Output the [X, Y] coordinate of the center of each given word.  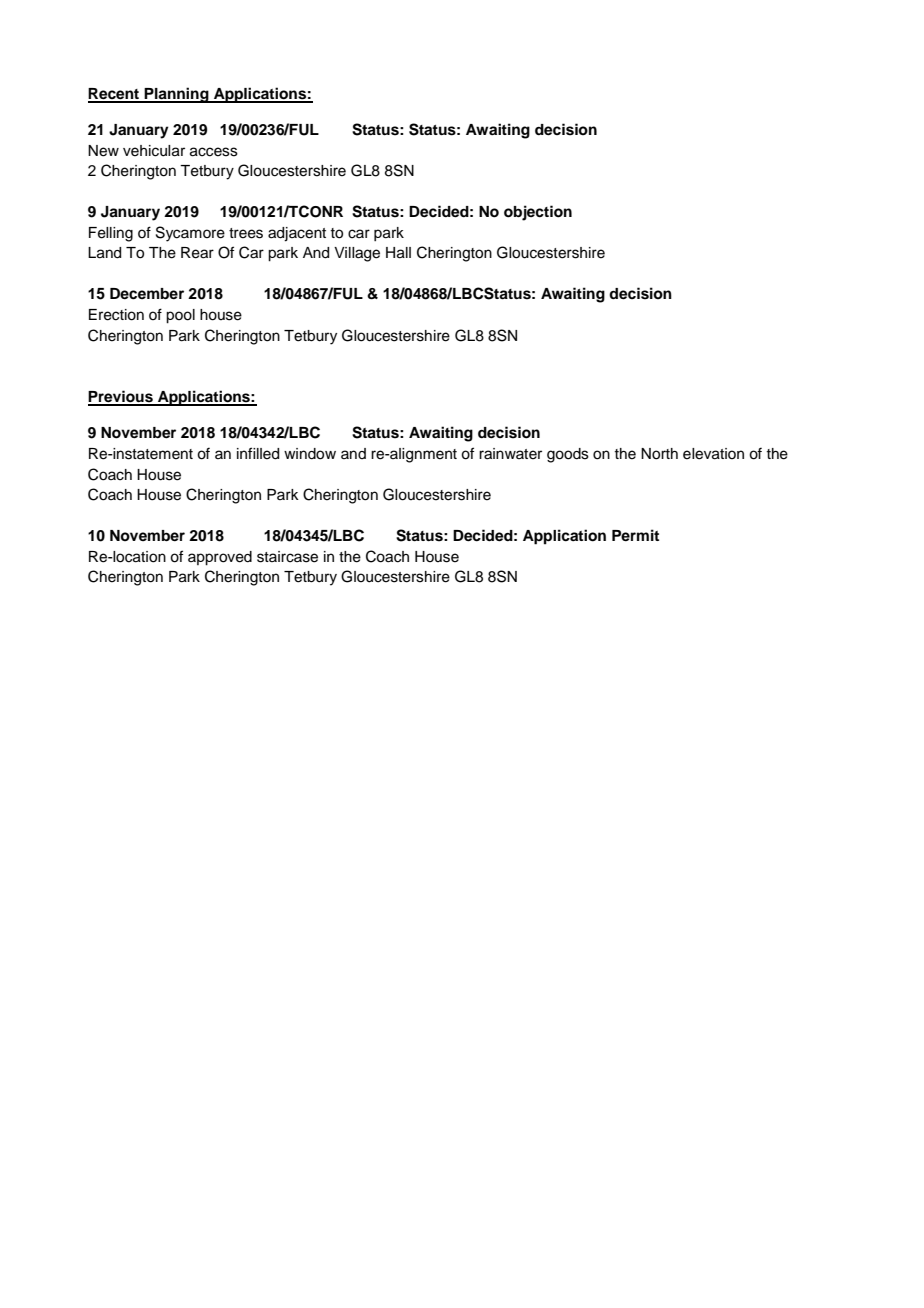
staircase [287, 557]
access [214, 152]
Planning [177, 95]
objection [538, 213]
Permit [635, 535]
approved [220, 558]
